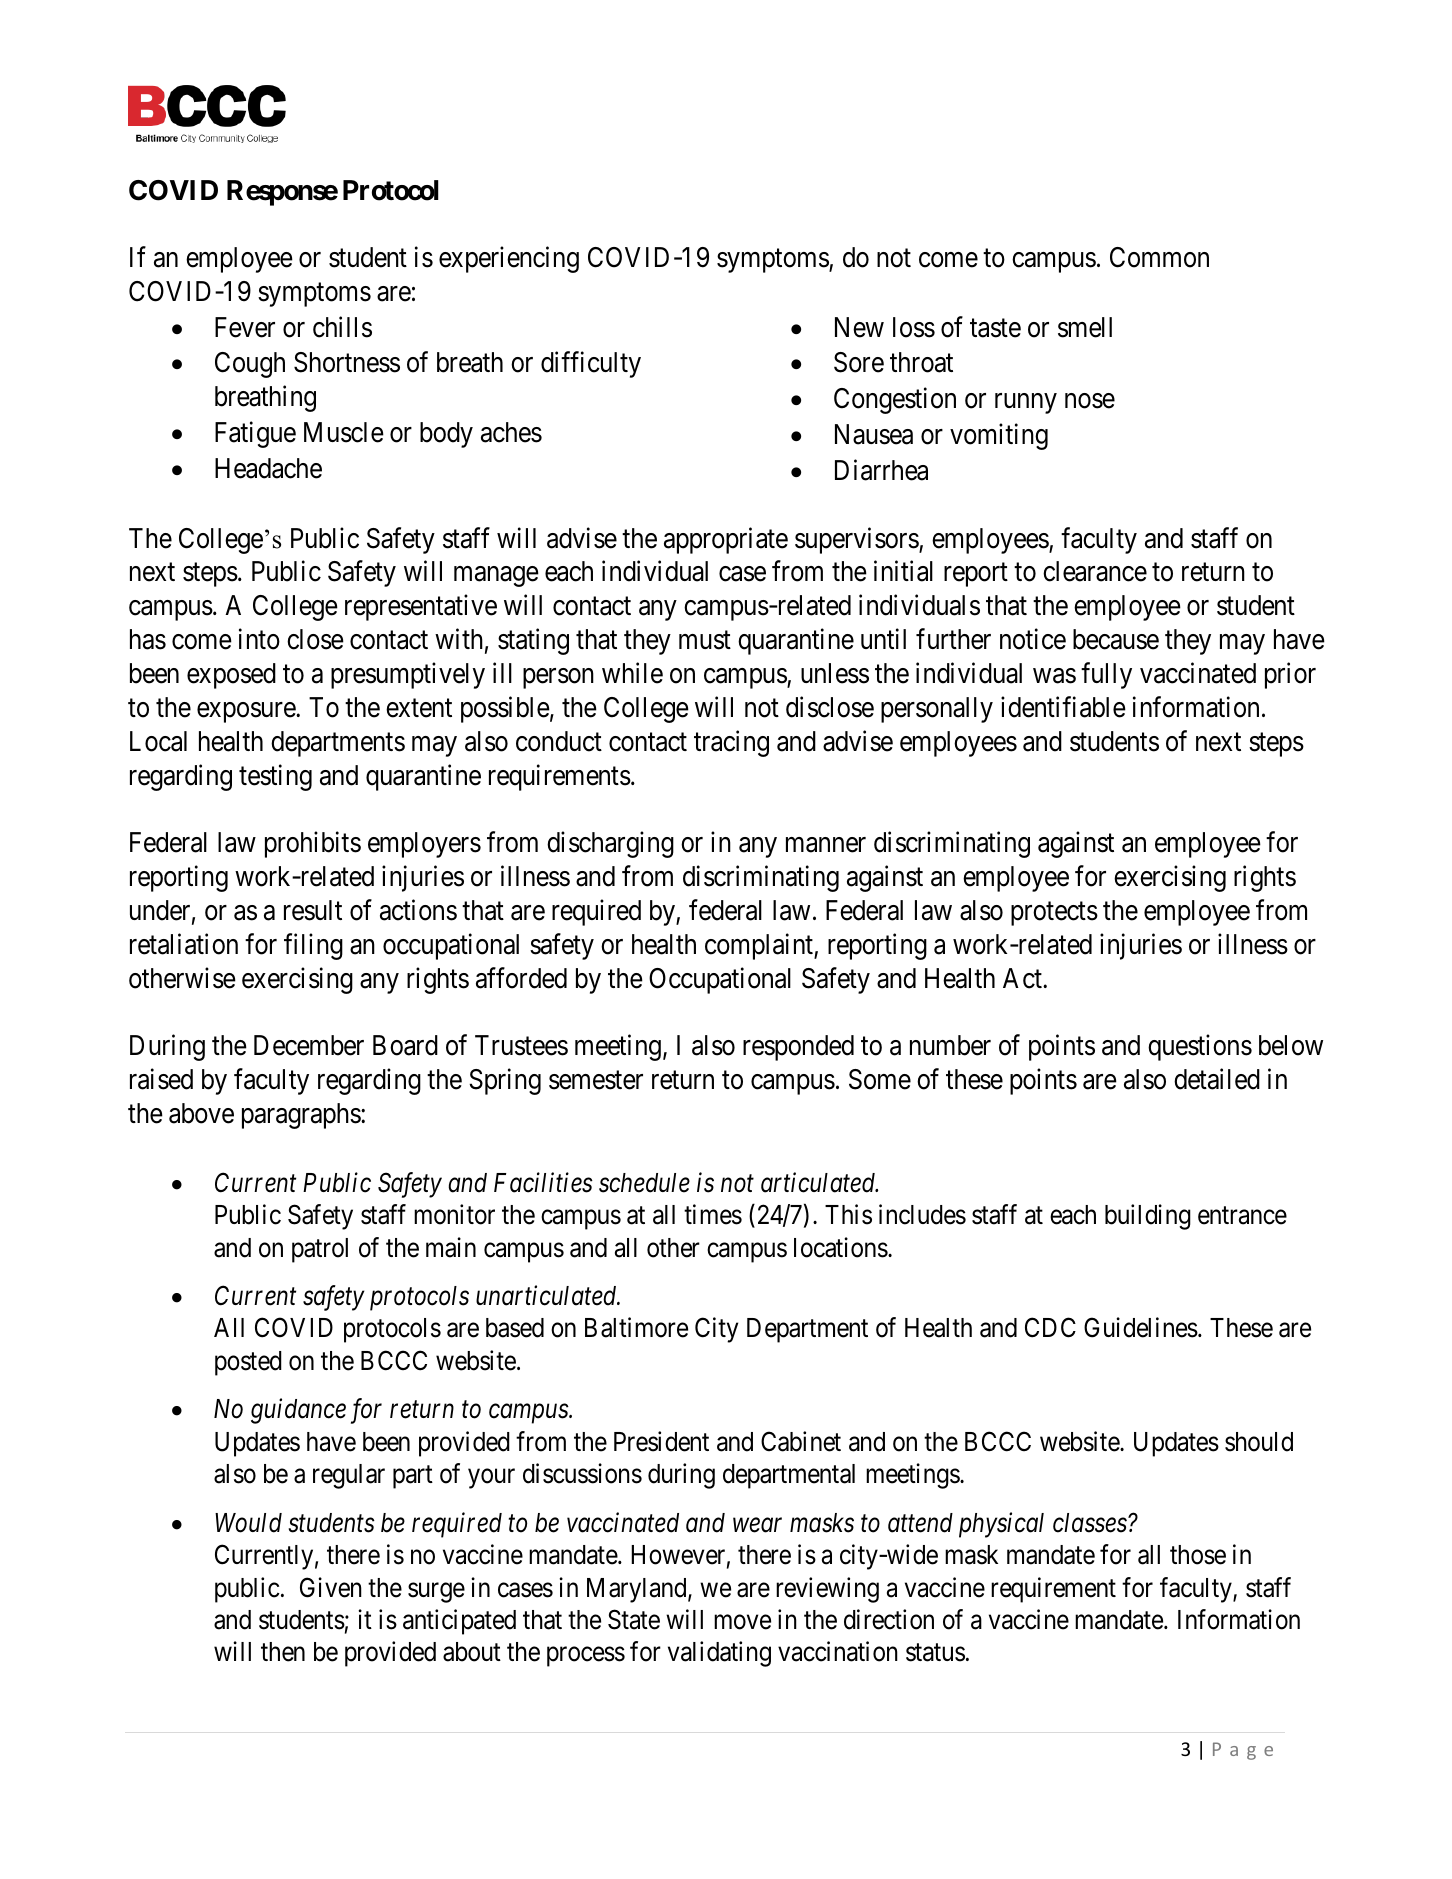 This screenshot has width=1452, height=1879. I want to click on chills, so click(342, 327).
